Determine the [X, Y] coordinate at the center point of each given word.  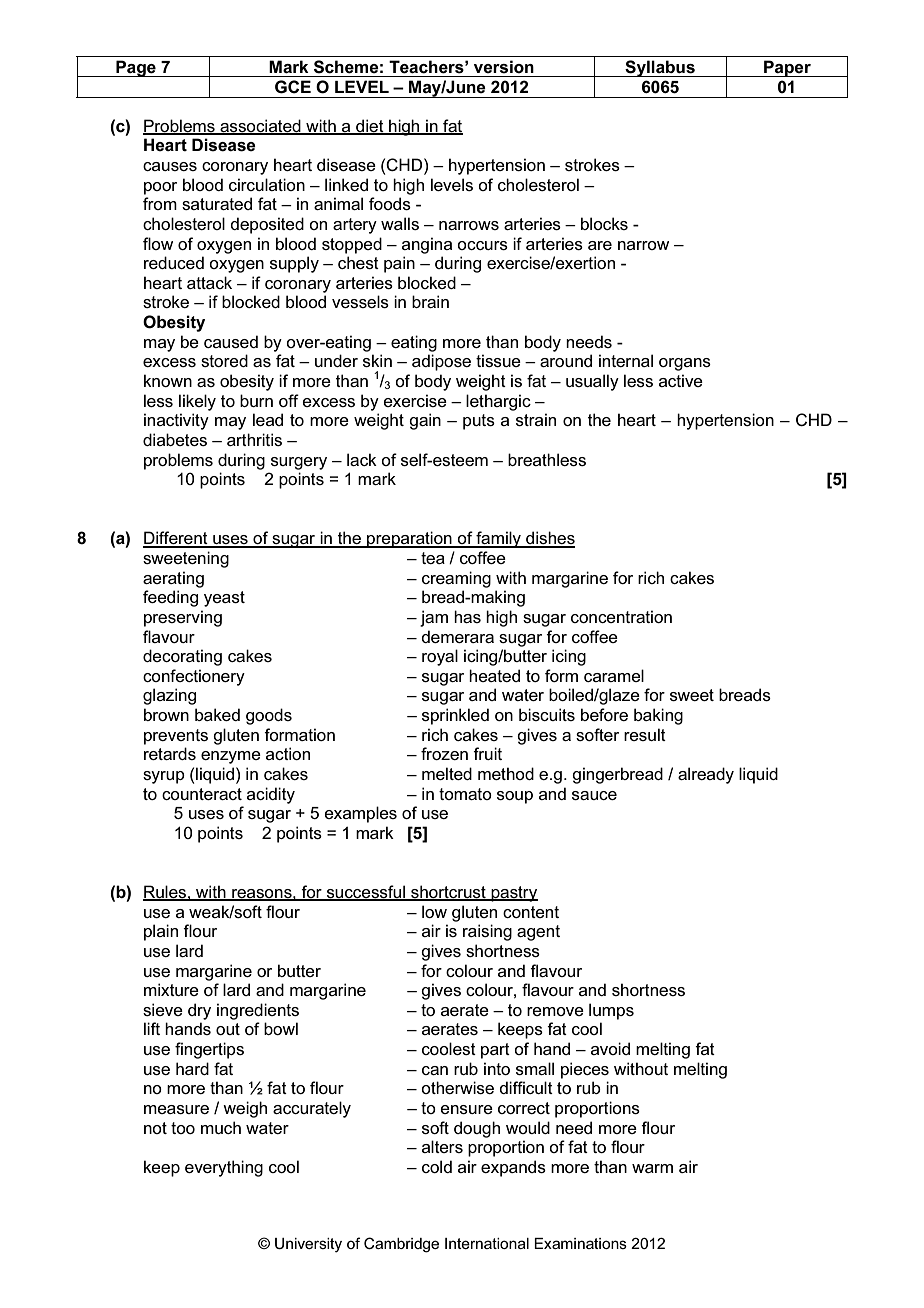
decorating [182, 657]
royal [440, 657]
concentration [621, 616]
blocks [604, 223]
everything [224, 1168]
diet [370, 126]
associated [260, 126]
